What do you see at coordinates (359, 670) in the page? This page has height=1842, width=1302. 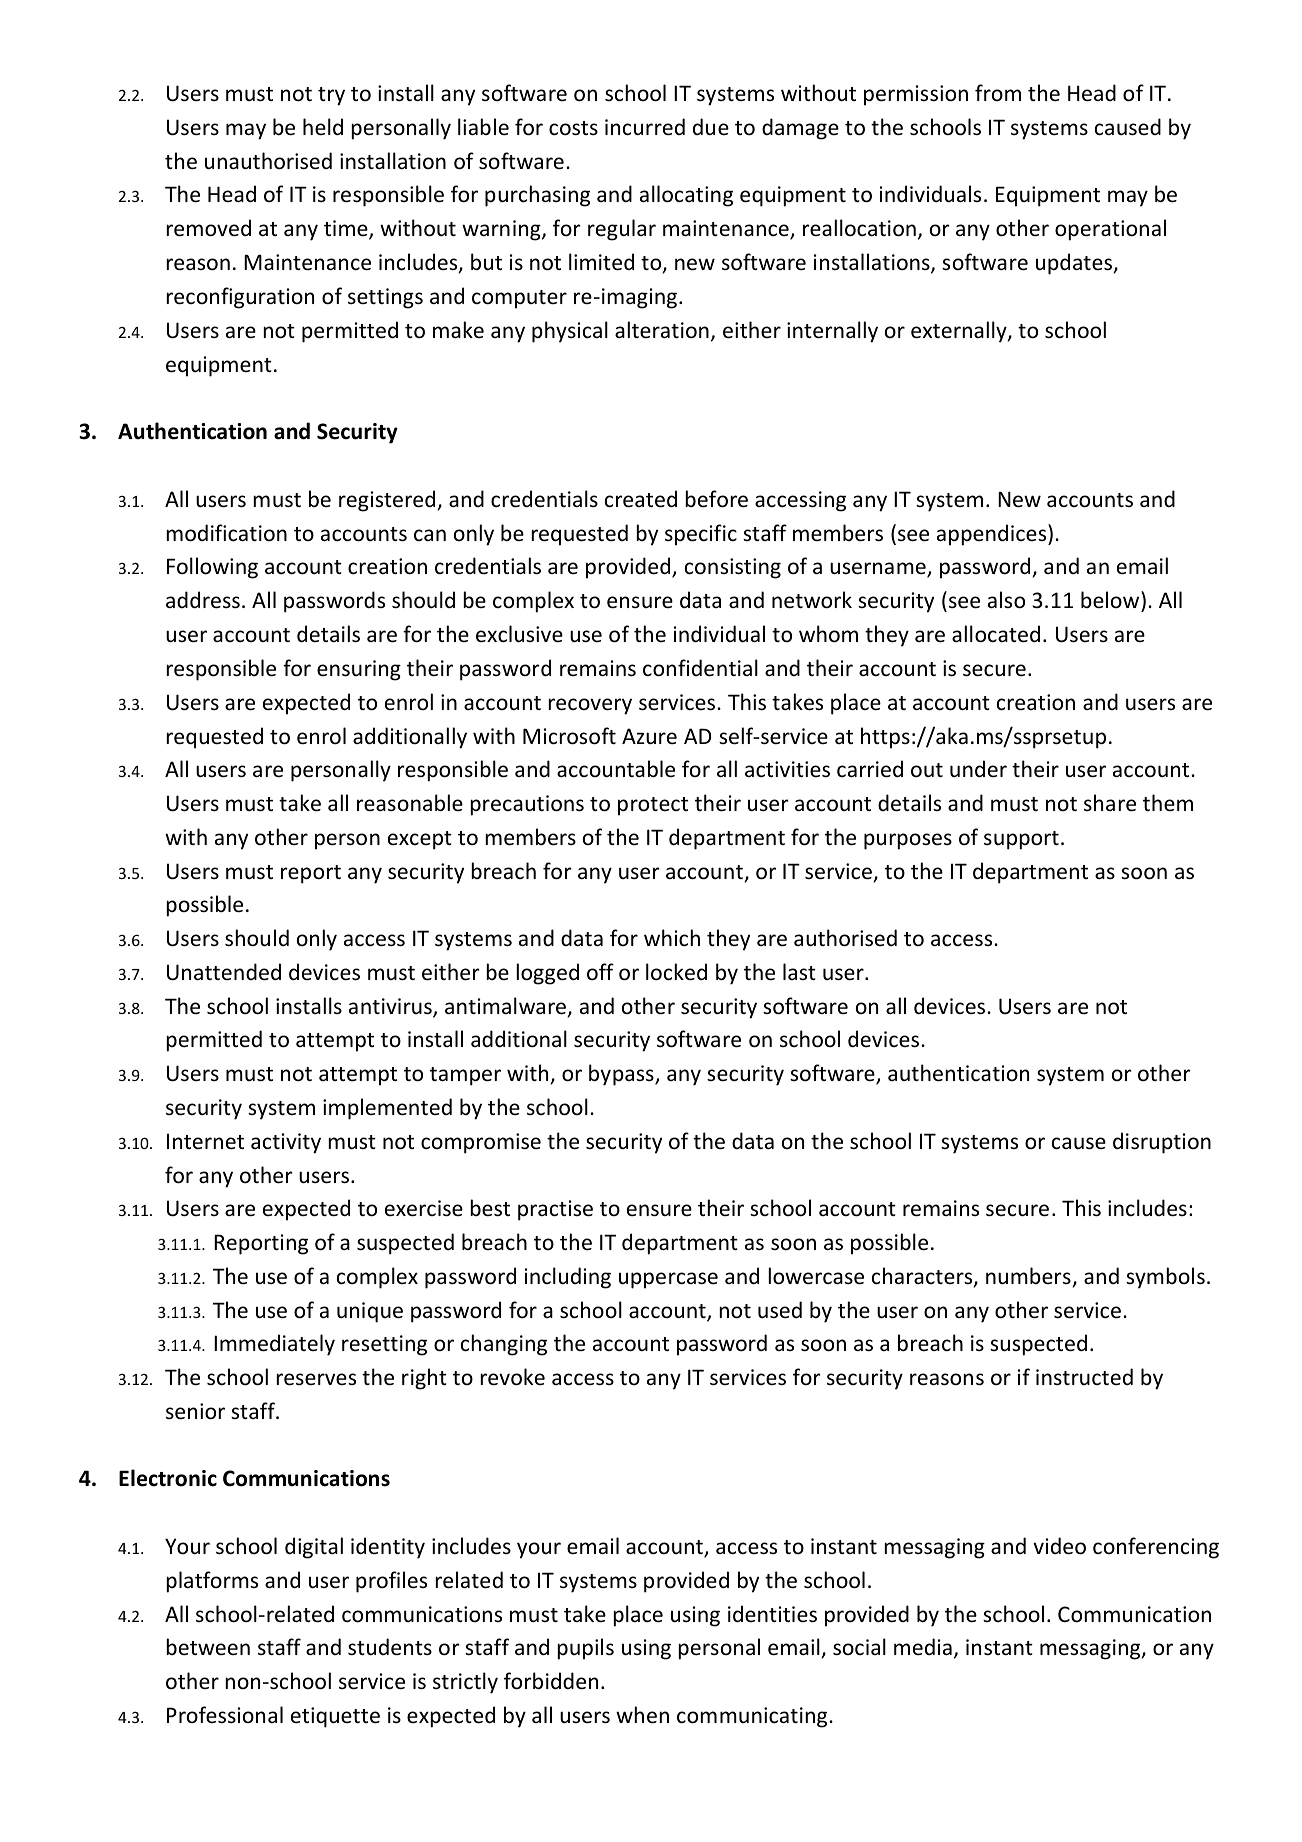 I see `ensuring` at bounding box center [359, 670].
